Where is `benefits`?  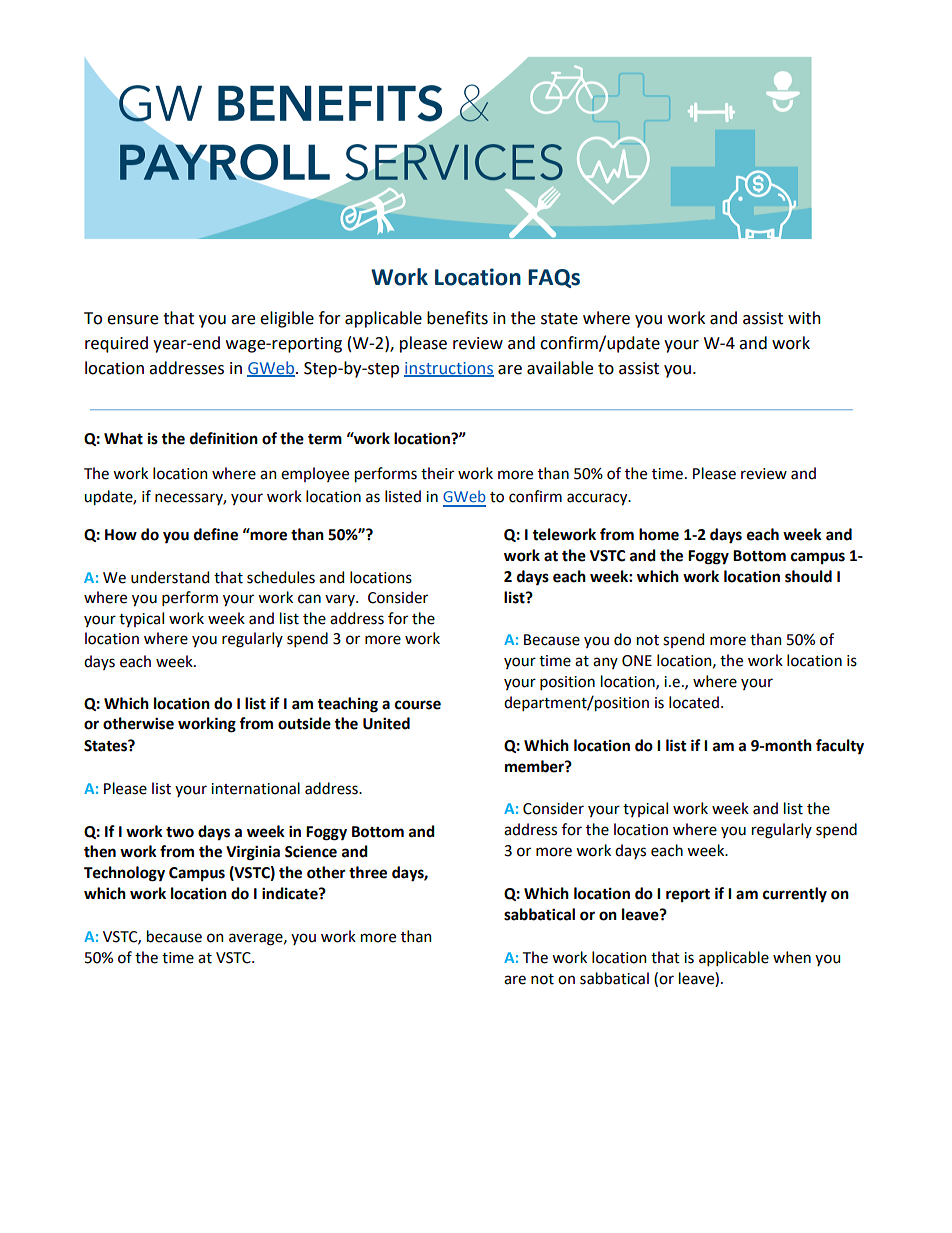 benefits is located at coordinates (457, 318).
